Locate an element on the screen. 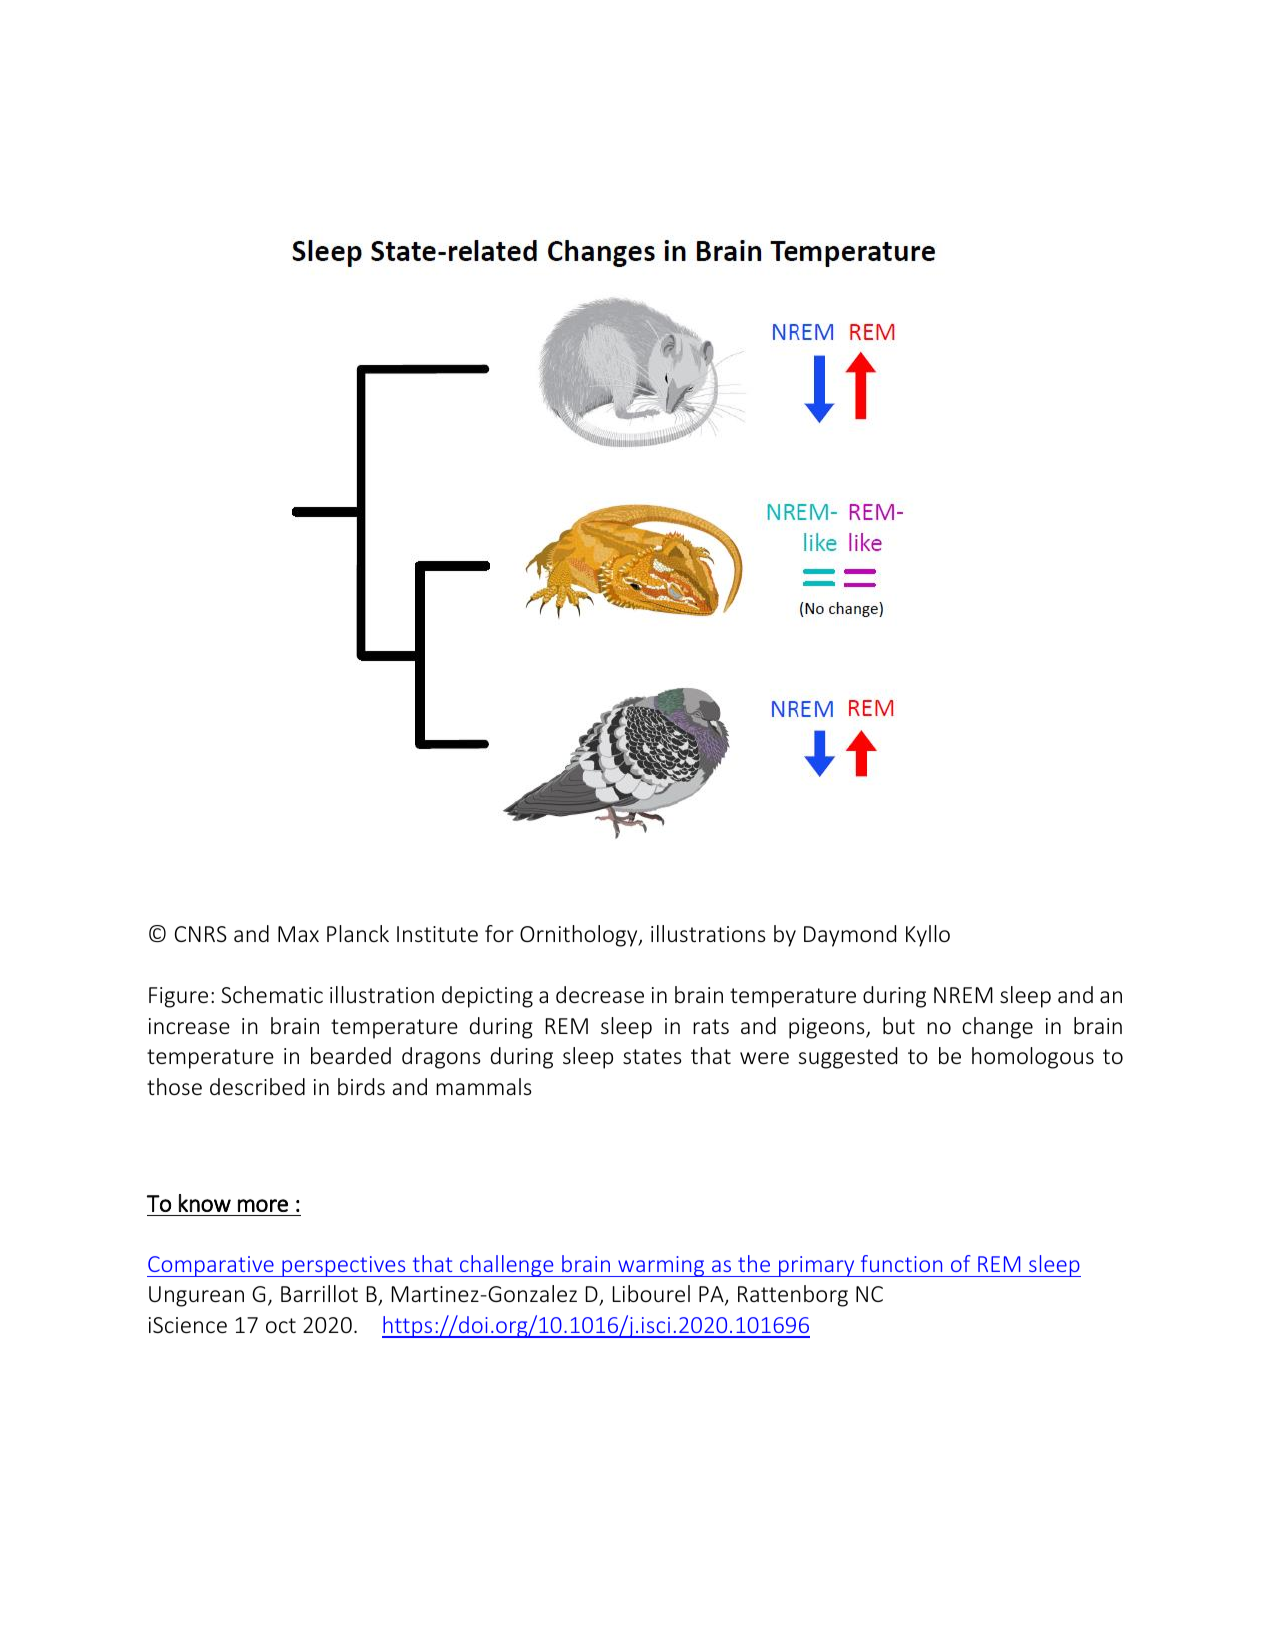 Image resolution: width=1271 pixels, height=1644 pixels. Max is located at coordinates (298, 934).
